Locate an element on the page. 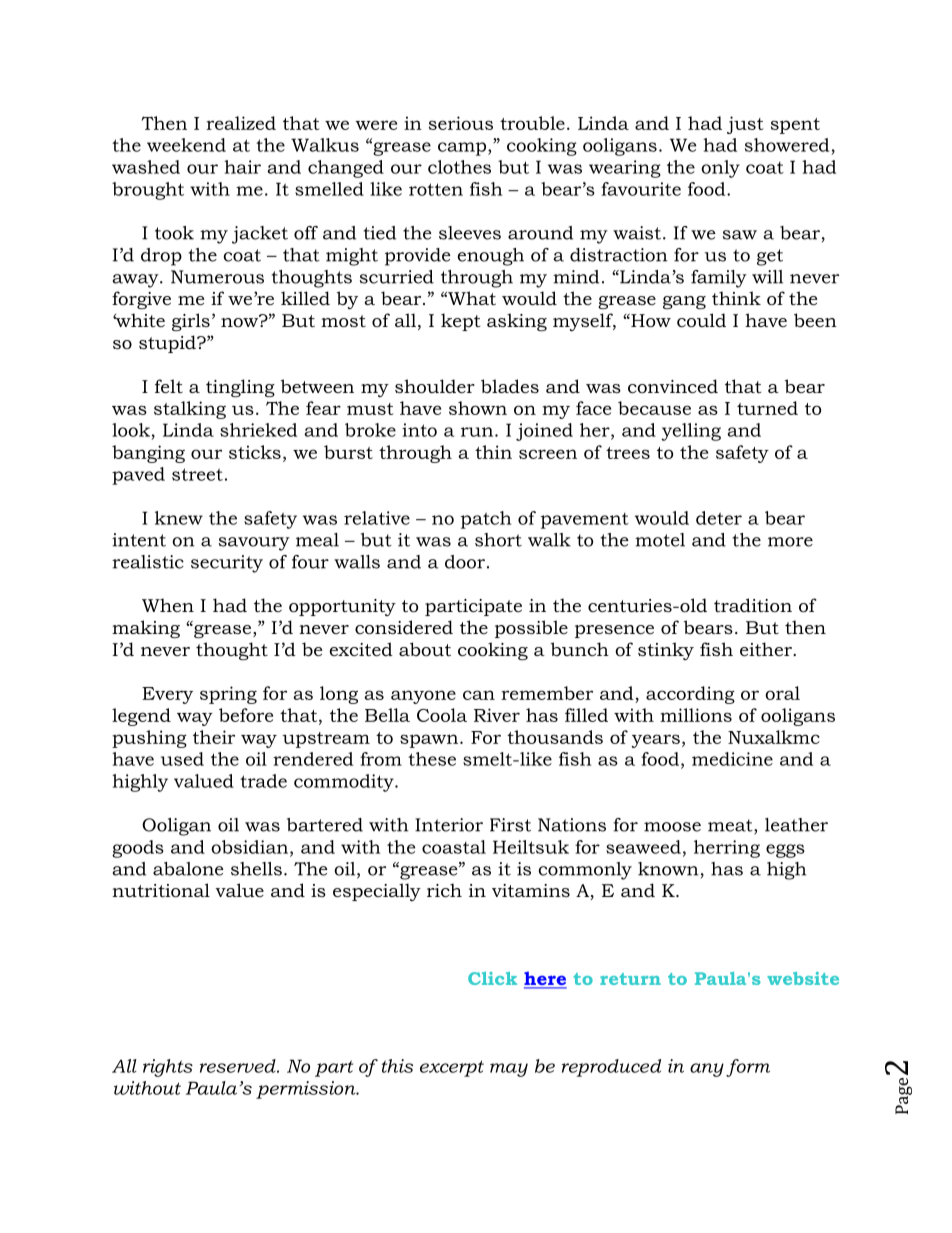 The image size is (952, 1233). door is located at coordinates (465, 562).
